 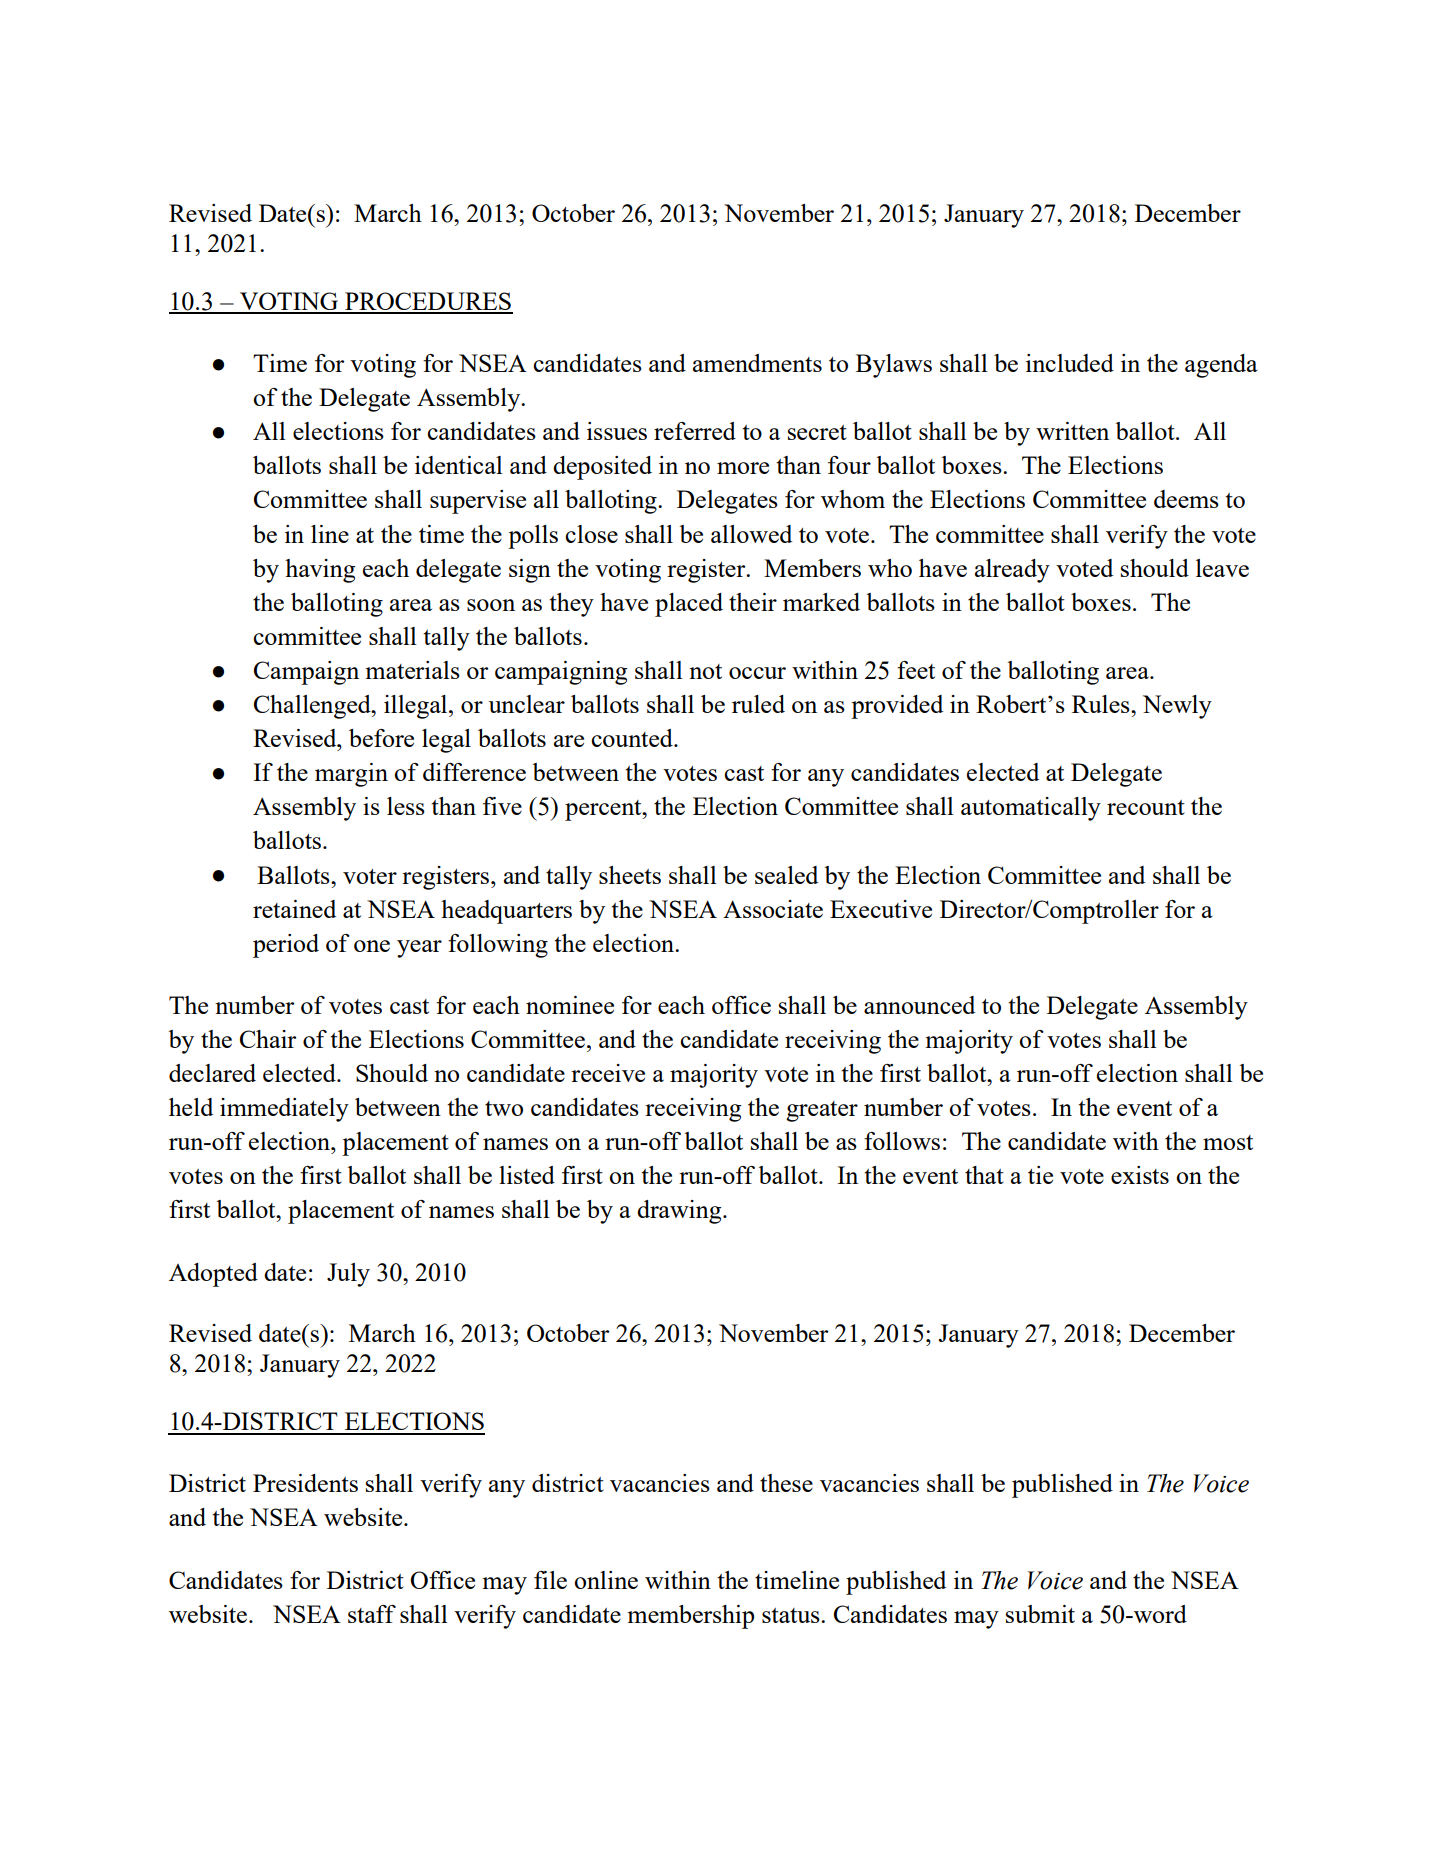 What do you see at coordinates (773, 909) in the page?
I see `Associate` at bounding box center [773, 909].
